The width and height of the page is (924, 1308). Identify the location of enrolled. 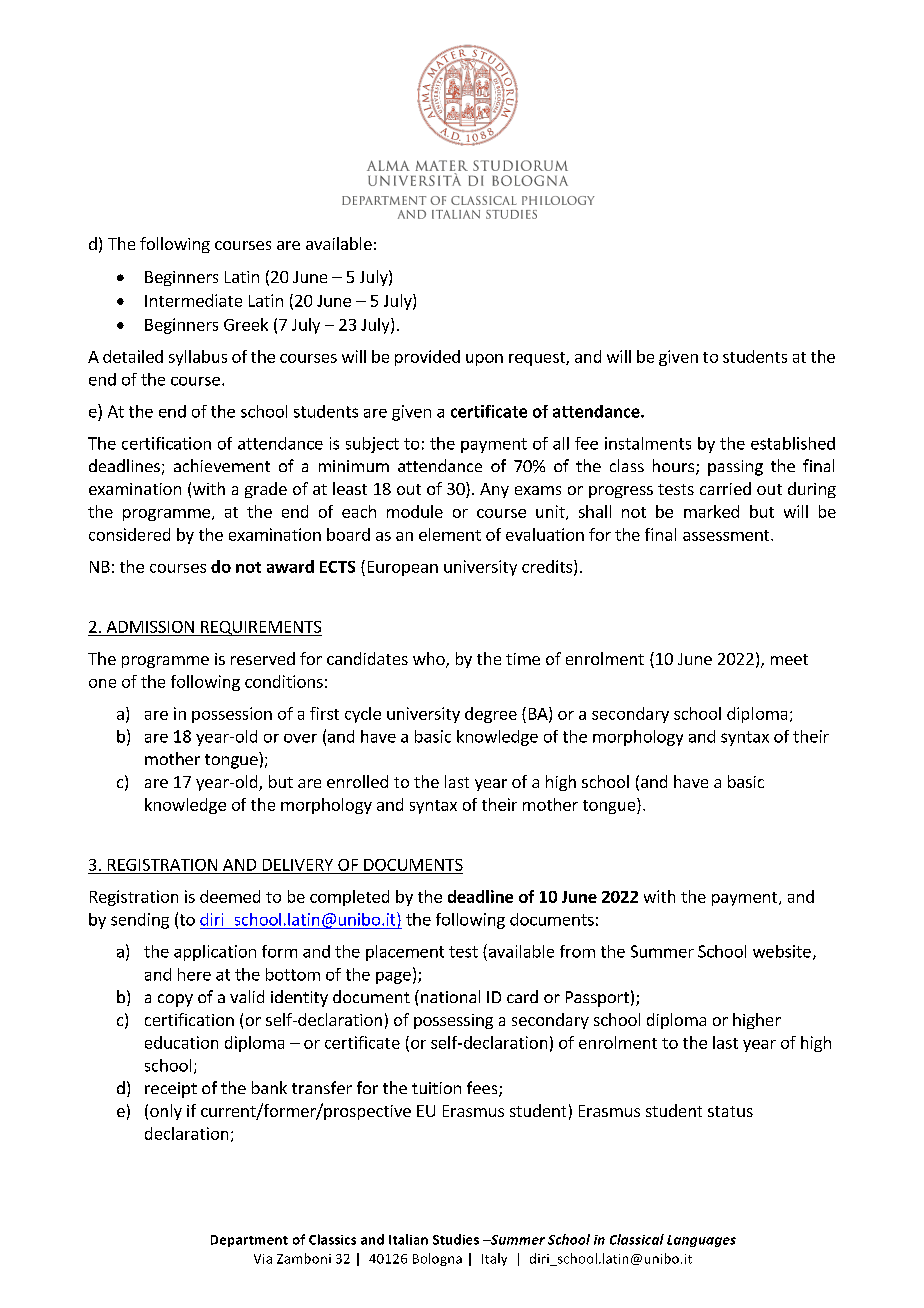
(357, 781).
